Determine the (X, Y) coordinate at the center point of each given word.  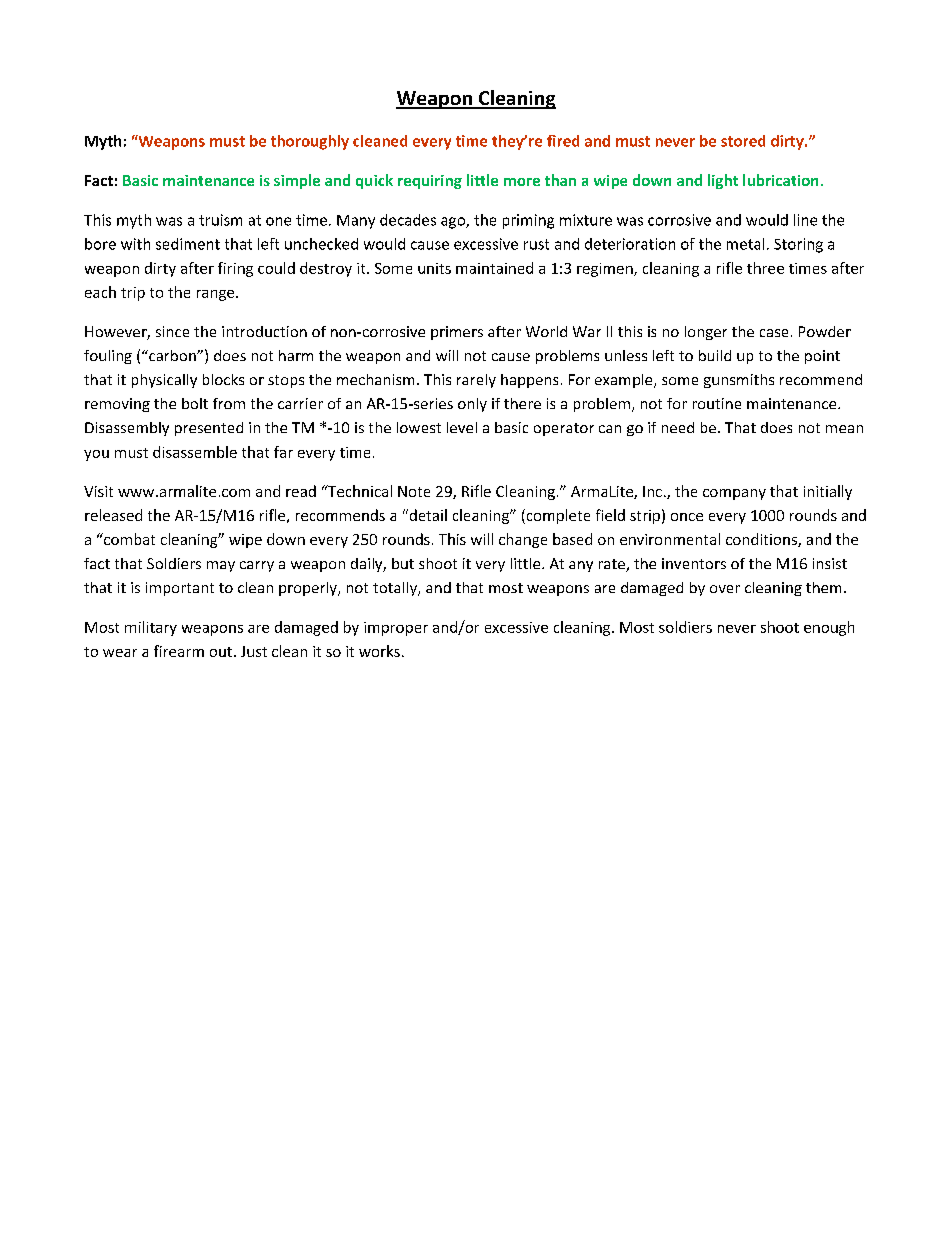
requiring (430, 182)
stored (743, 141)
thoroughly (310, 142)
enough (829, 628)
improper (396, 629)
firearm (179, 651)
